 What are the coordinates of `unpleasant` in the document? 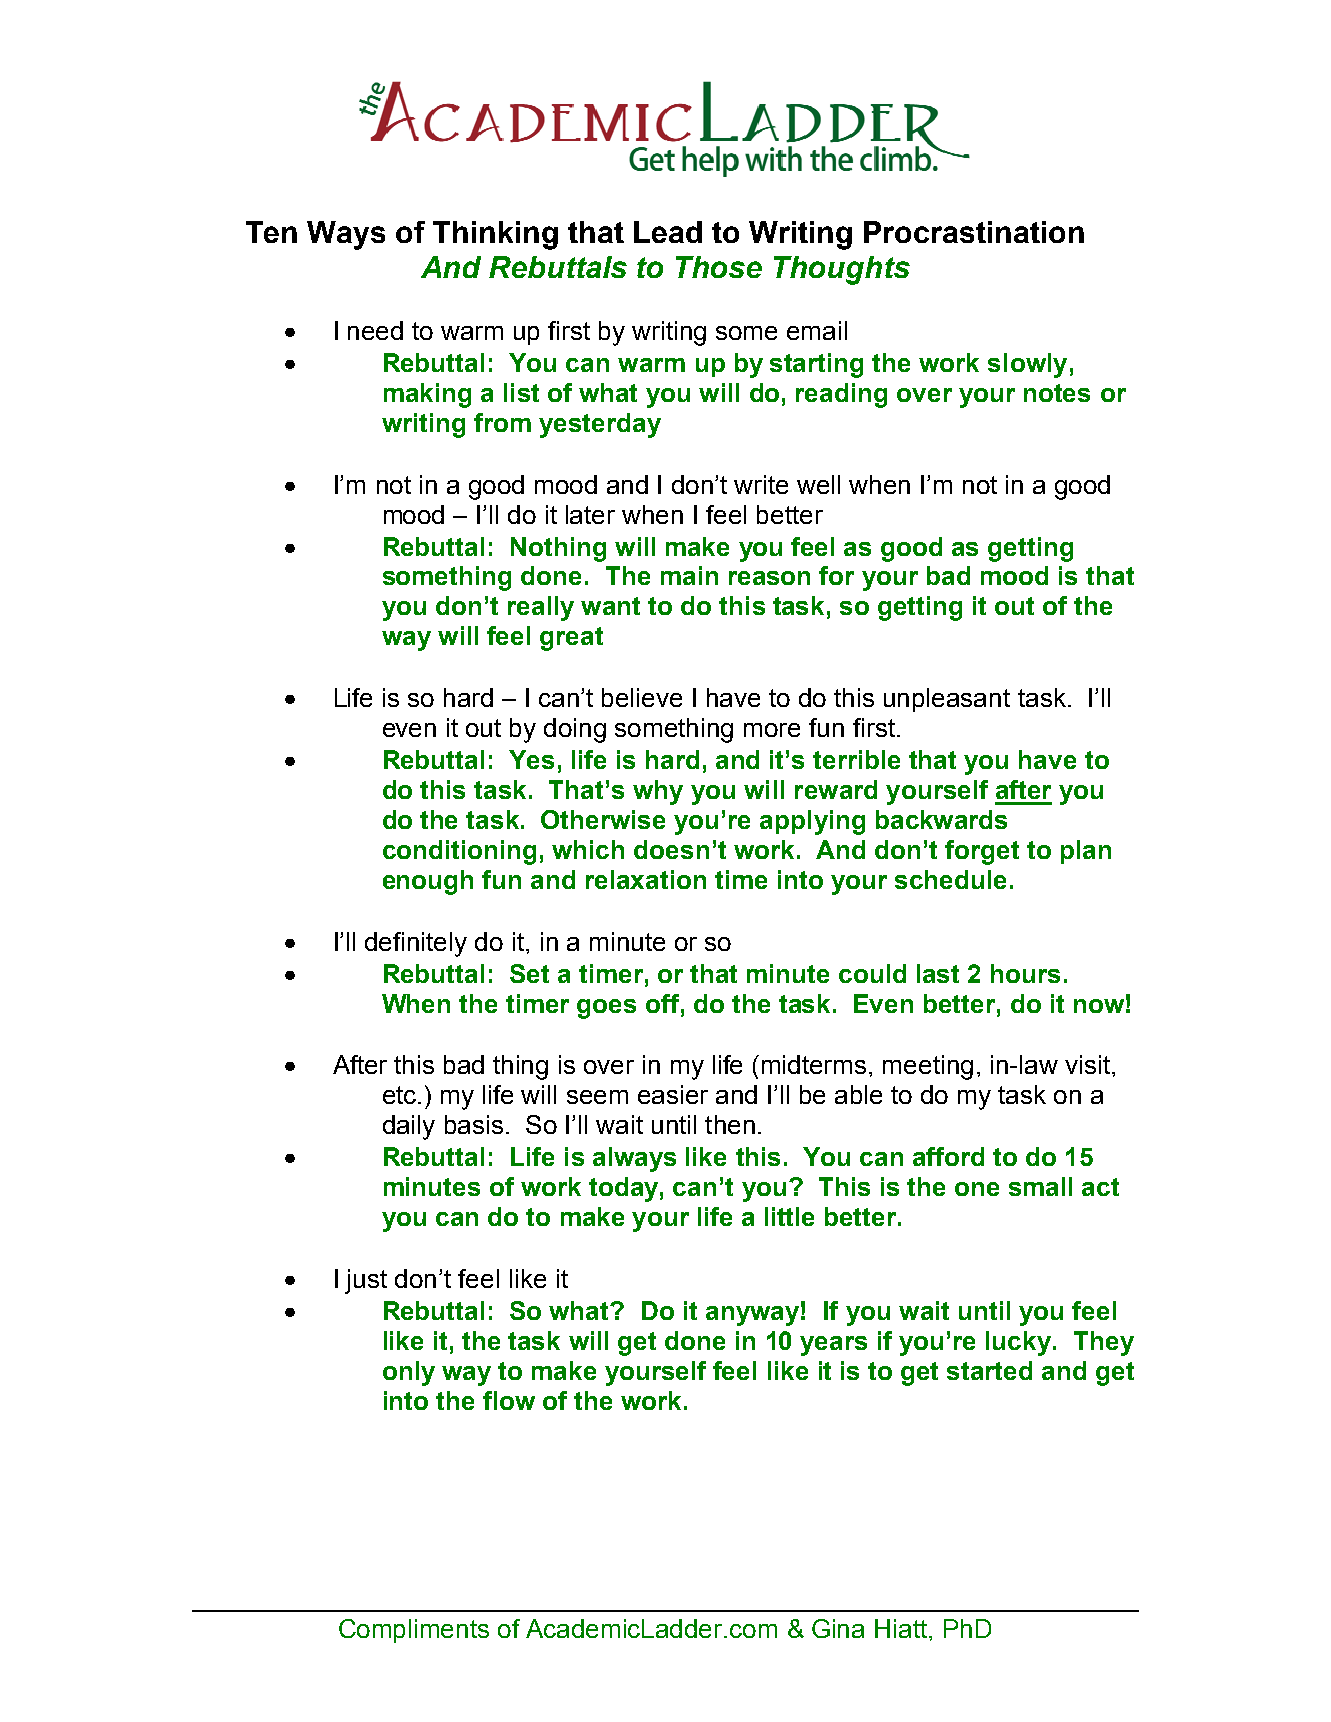 It's located at (947, 700).
